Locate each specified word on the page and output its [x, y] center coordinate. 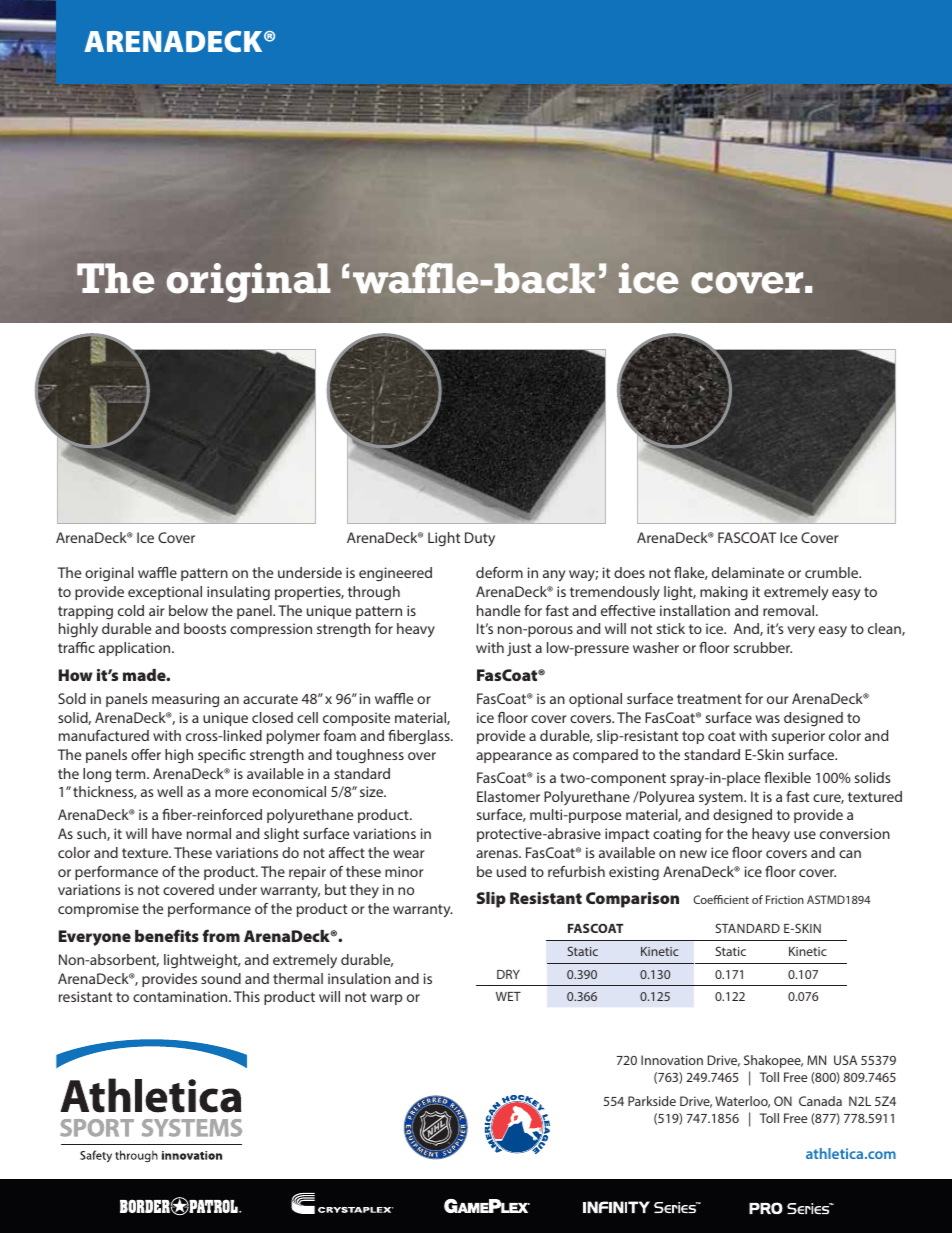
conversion [855, 833]
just [519, 649]
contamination [181, 996]
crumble [833, 572]
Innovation [672, 1060]
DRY [508, 974]
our [778, 700]
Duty [480, 539]
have [167, 833]
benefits [167, 935]
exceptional [165, 593]
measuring [185, 700]
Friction [785, 899]
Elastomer [508, 796]
